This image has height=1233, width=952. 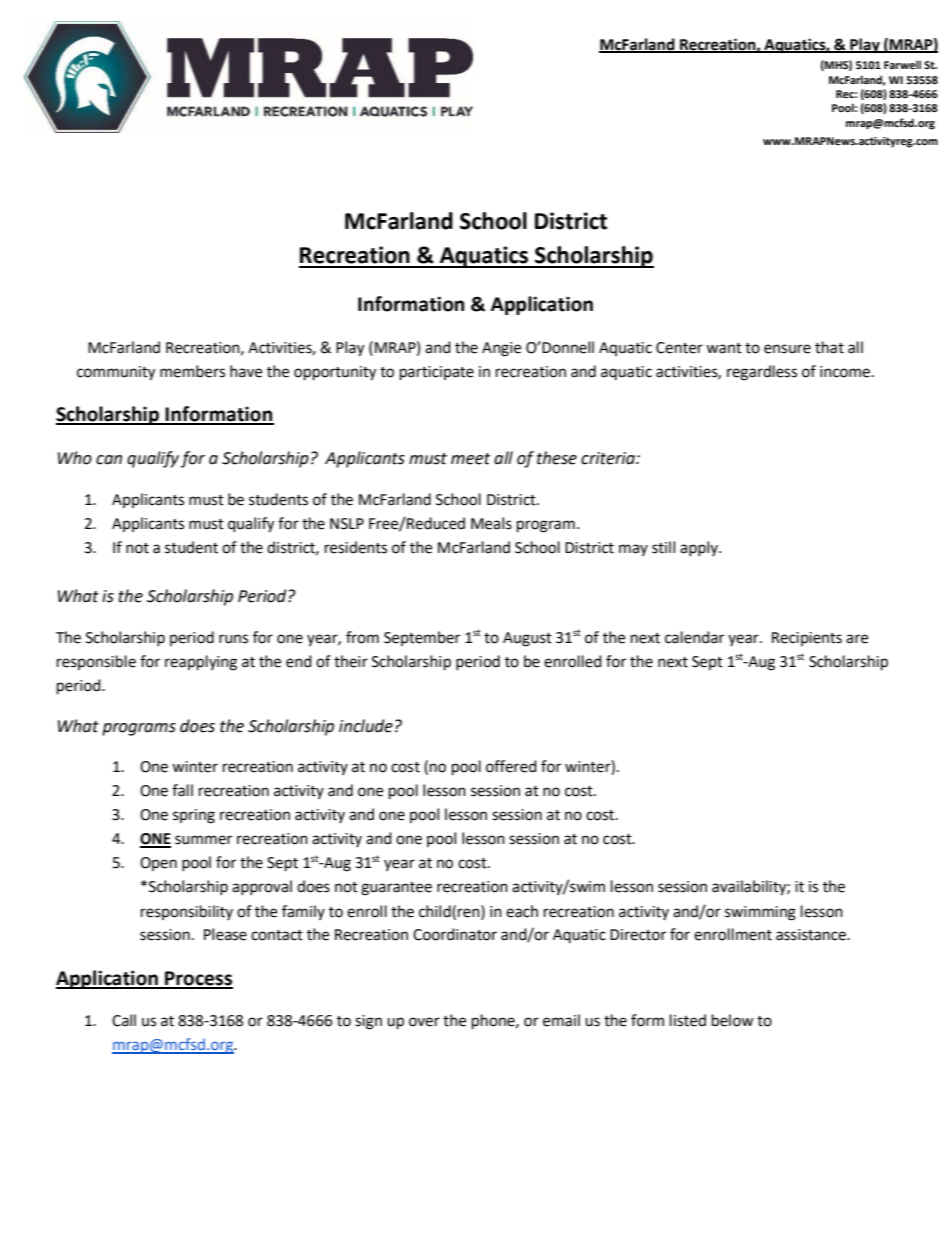 I want to click on runs, so click(x=233, y=639).
